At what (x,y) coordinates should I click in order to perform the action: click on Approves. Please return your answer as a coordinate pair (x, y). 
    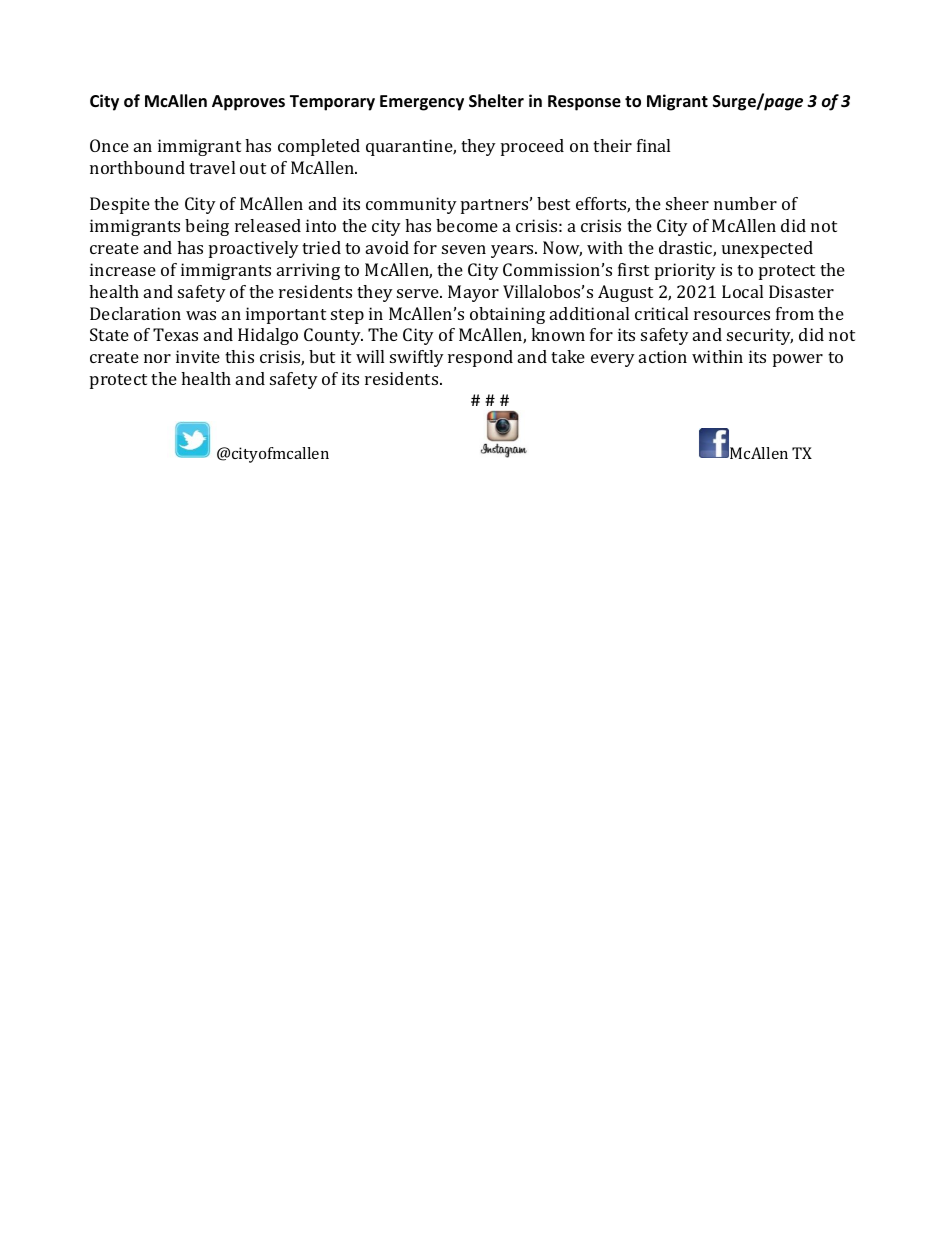
    Looking at the image, I should click on (248, 103).
